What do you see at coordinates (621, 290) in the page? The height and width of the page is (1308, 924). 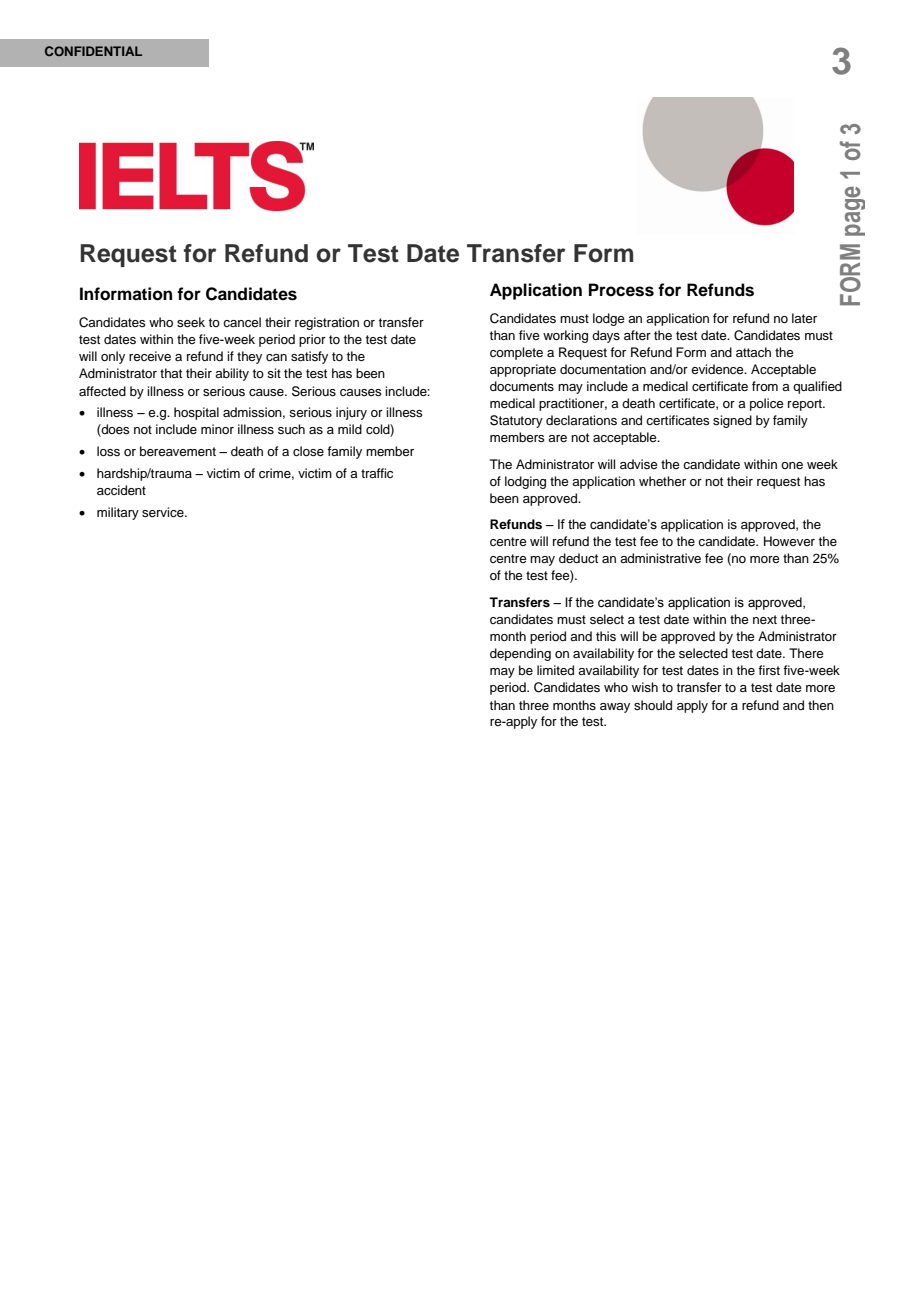 I see `Process` at bounding box center [621, 290].
